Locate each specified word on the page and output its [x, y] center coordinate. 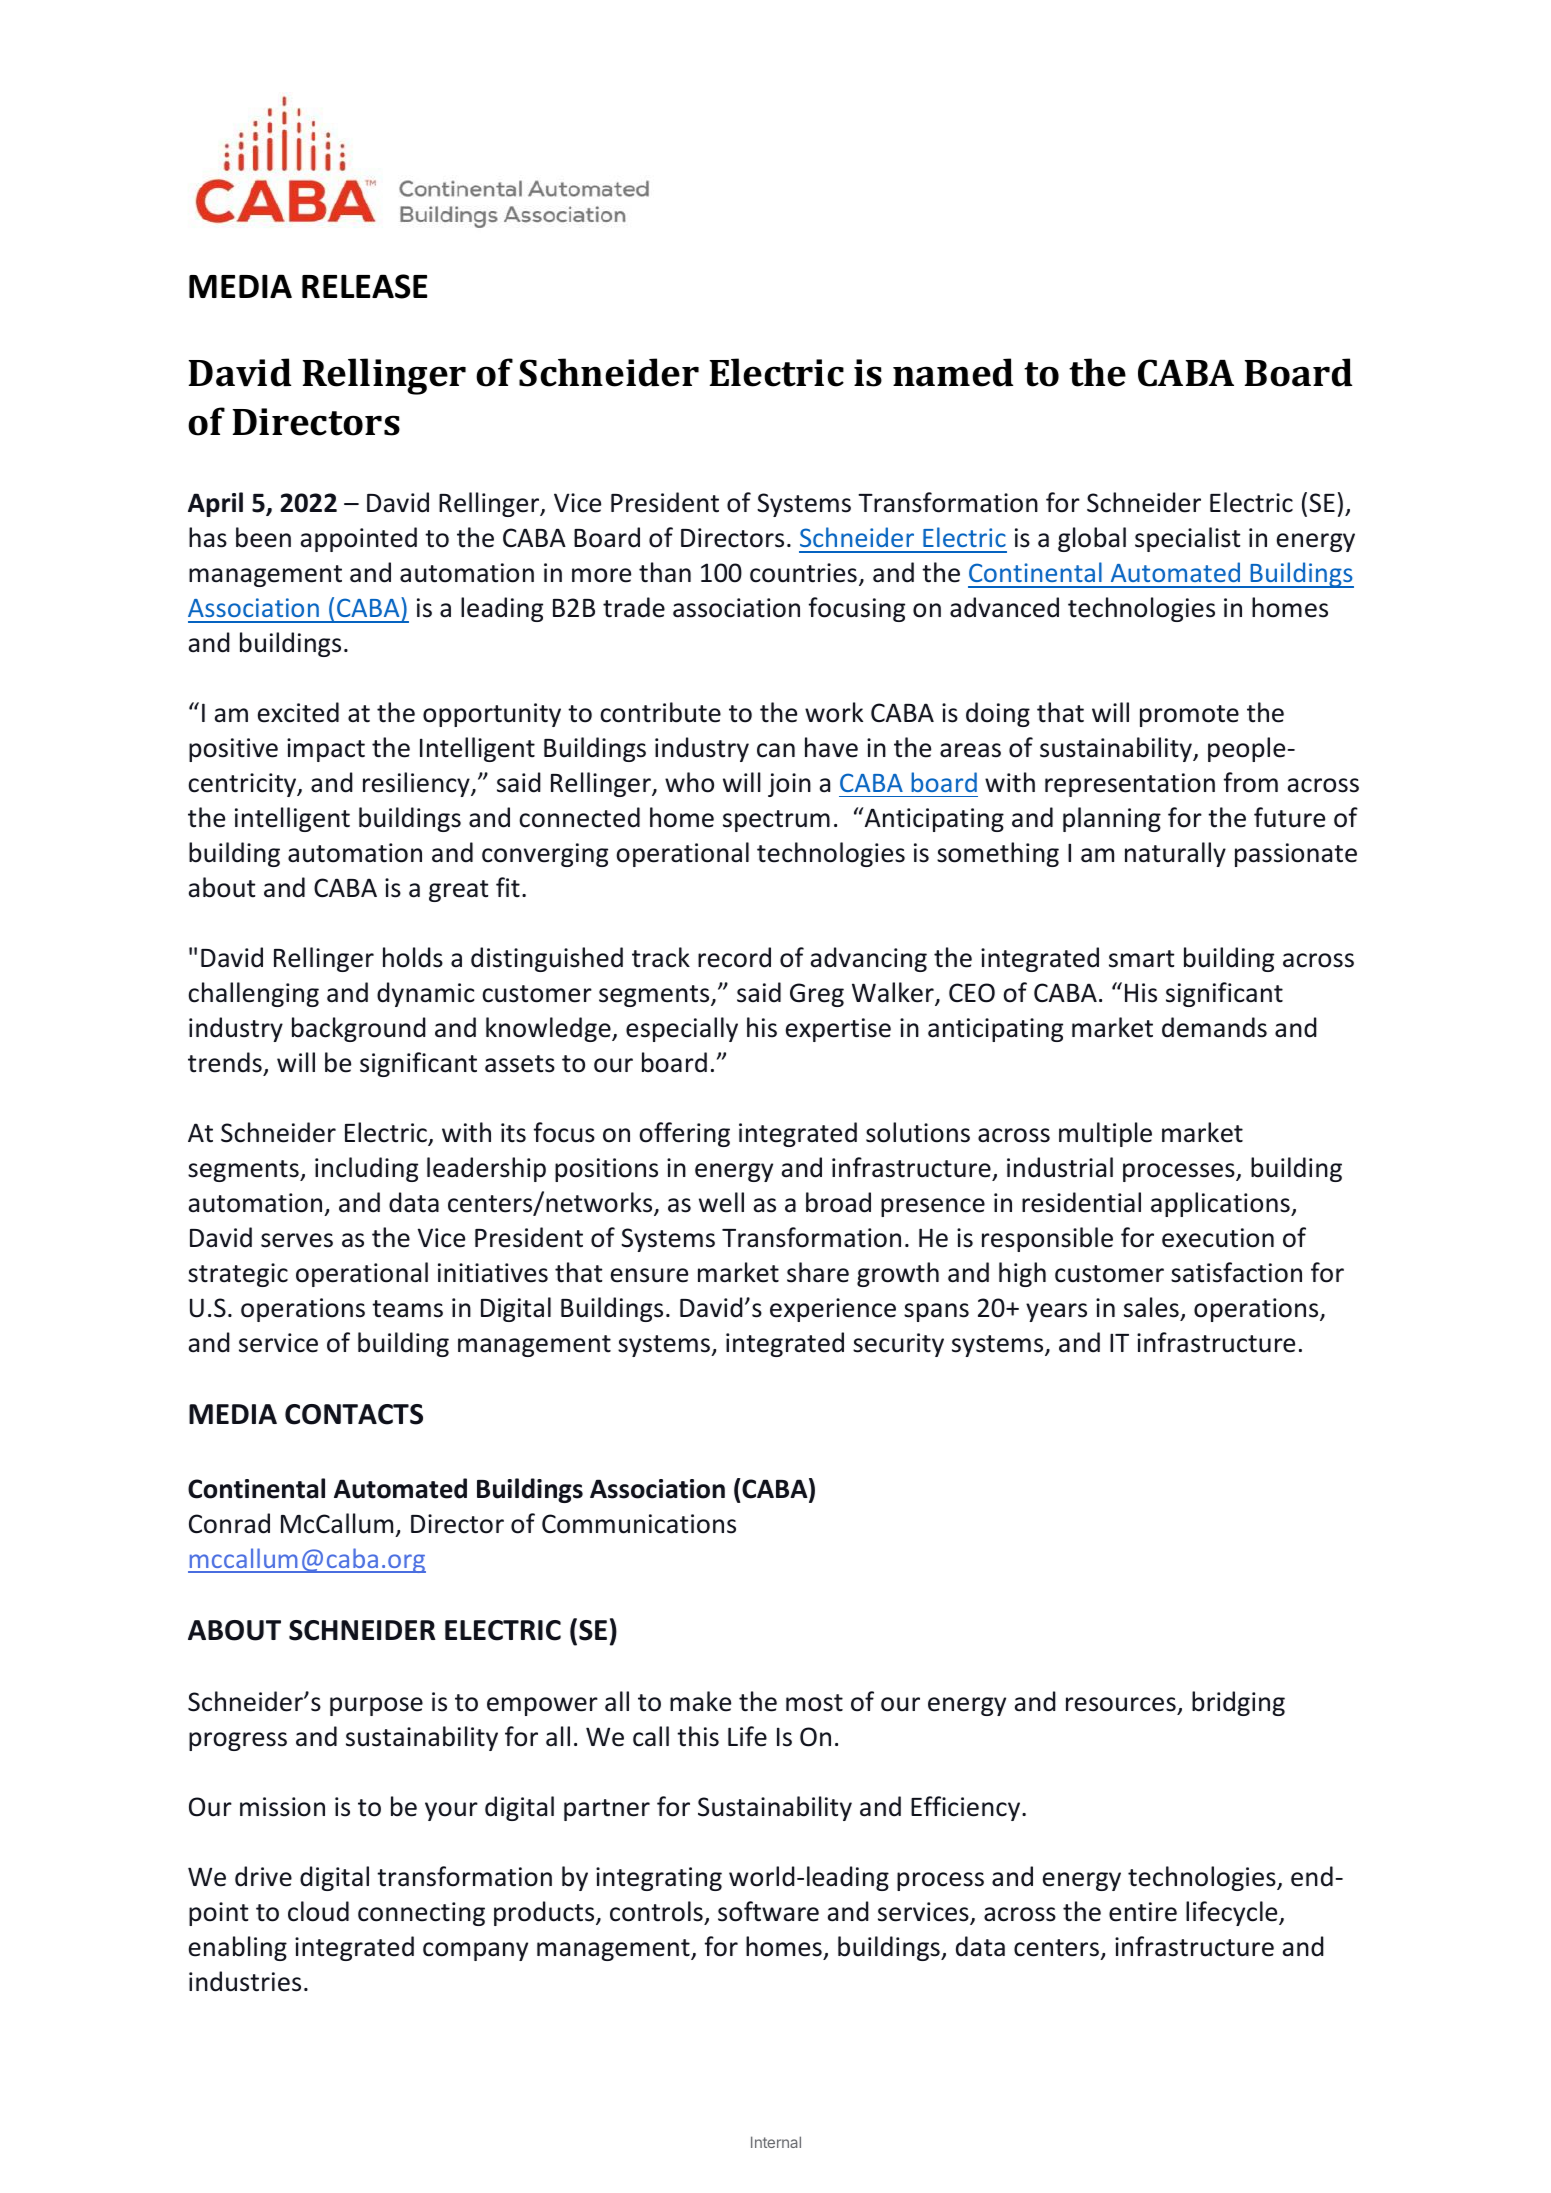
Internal [776, 2142]
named [953, 372]
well [721, 1202]
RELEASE [365, 286]
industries [245, 1981]
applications [1221, 1204]
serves [297, 1240]
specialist [1187, 539]
